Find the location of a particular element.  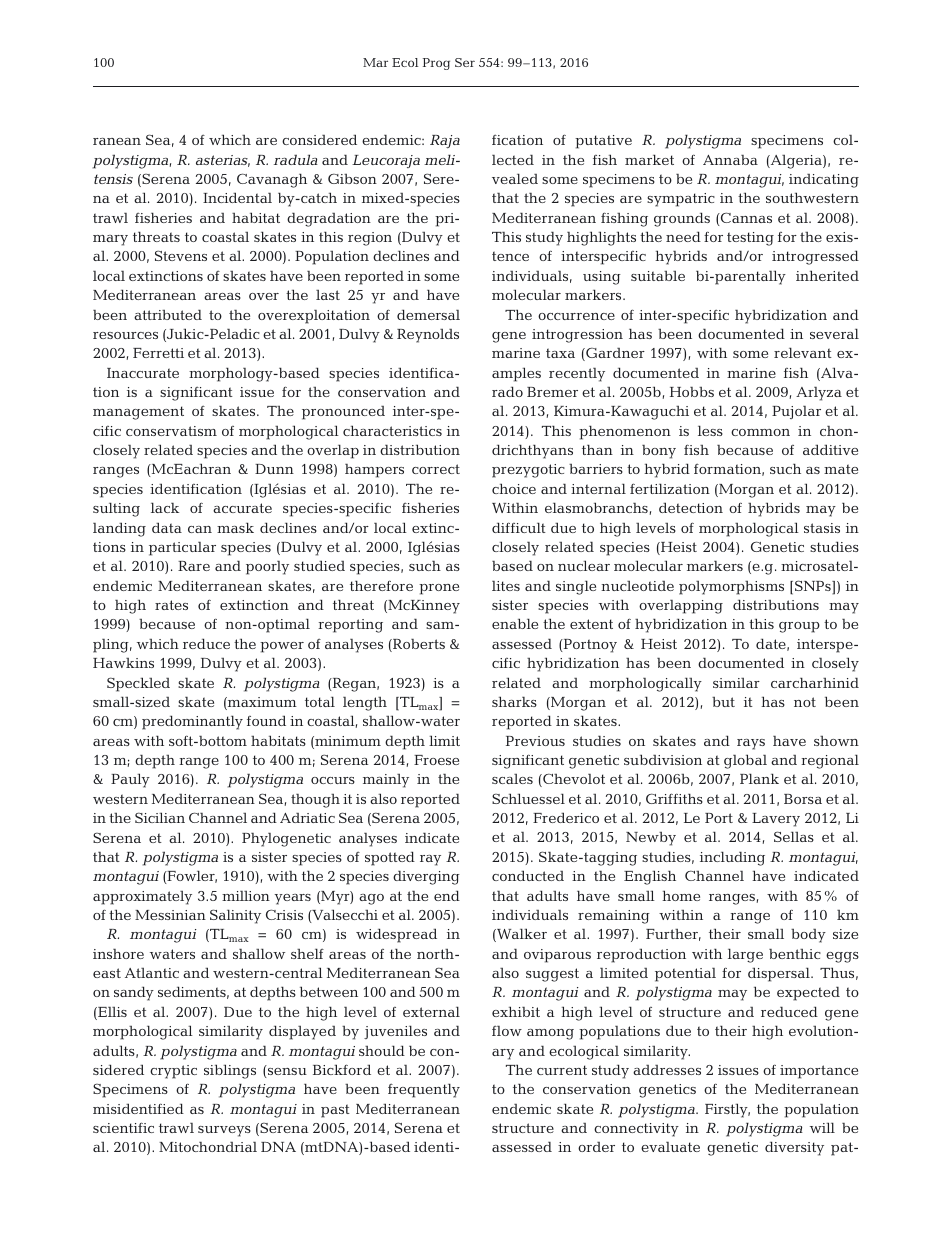

surveys is located at coordinates (224, 1131).
